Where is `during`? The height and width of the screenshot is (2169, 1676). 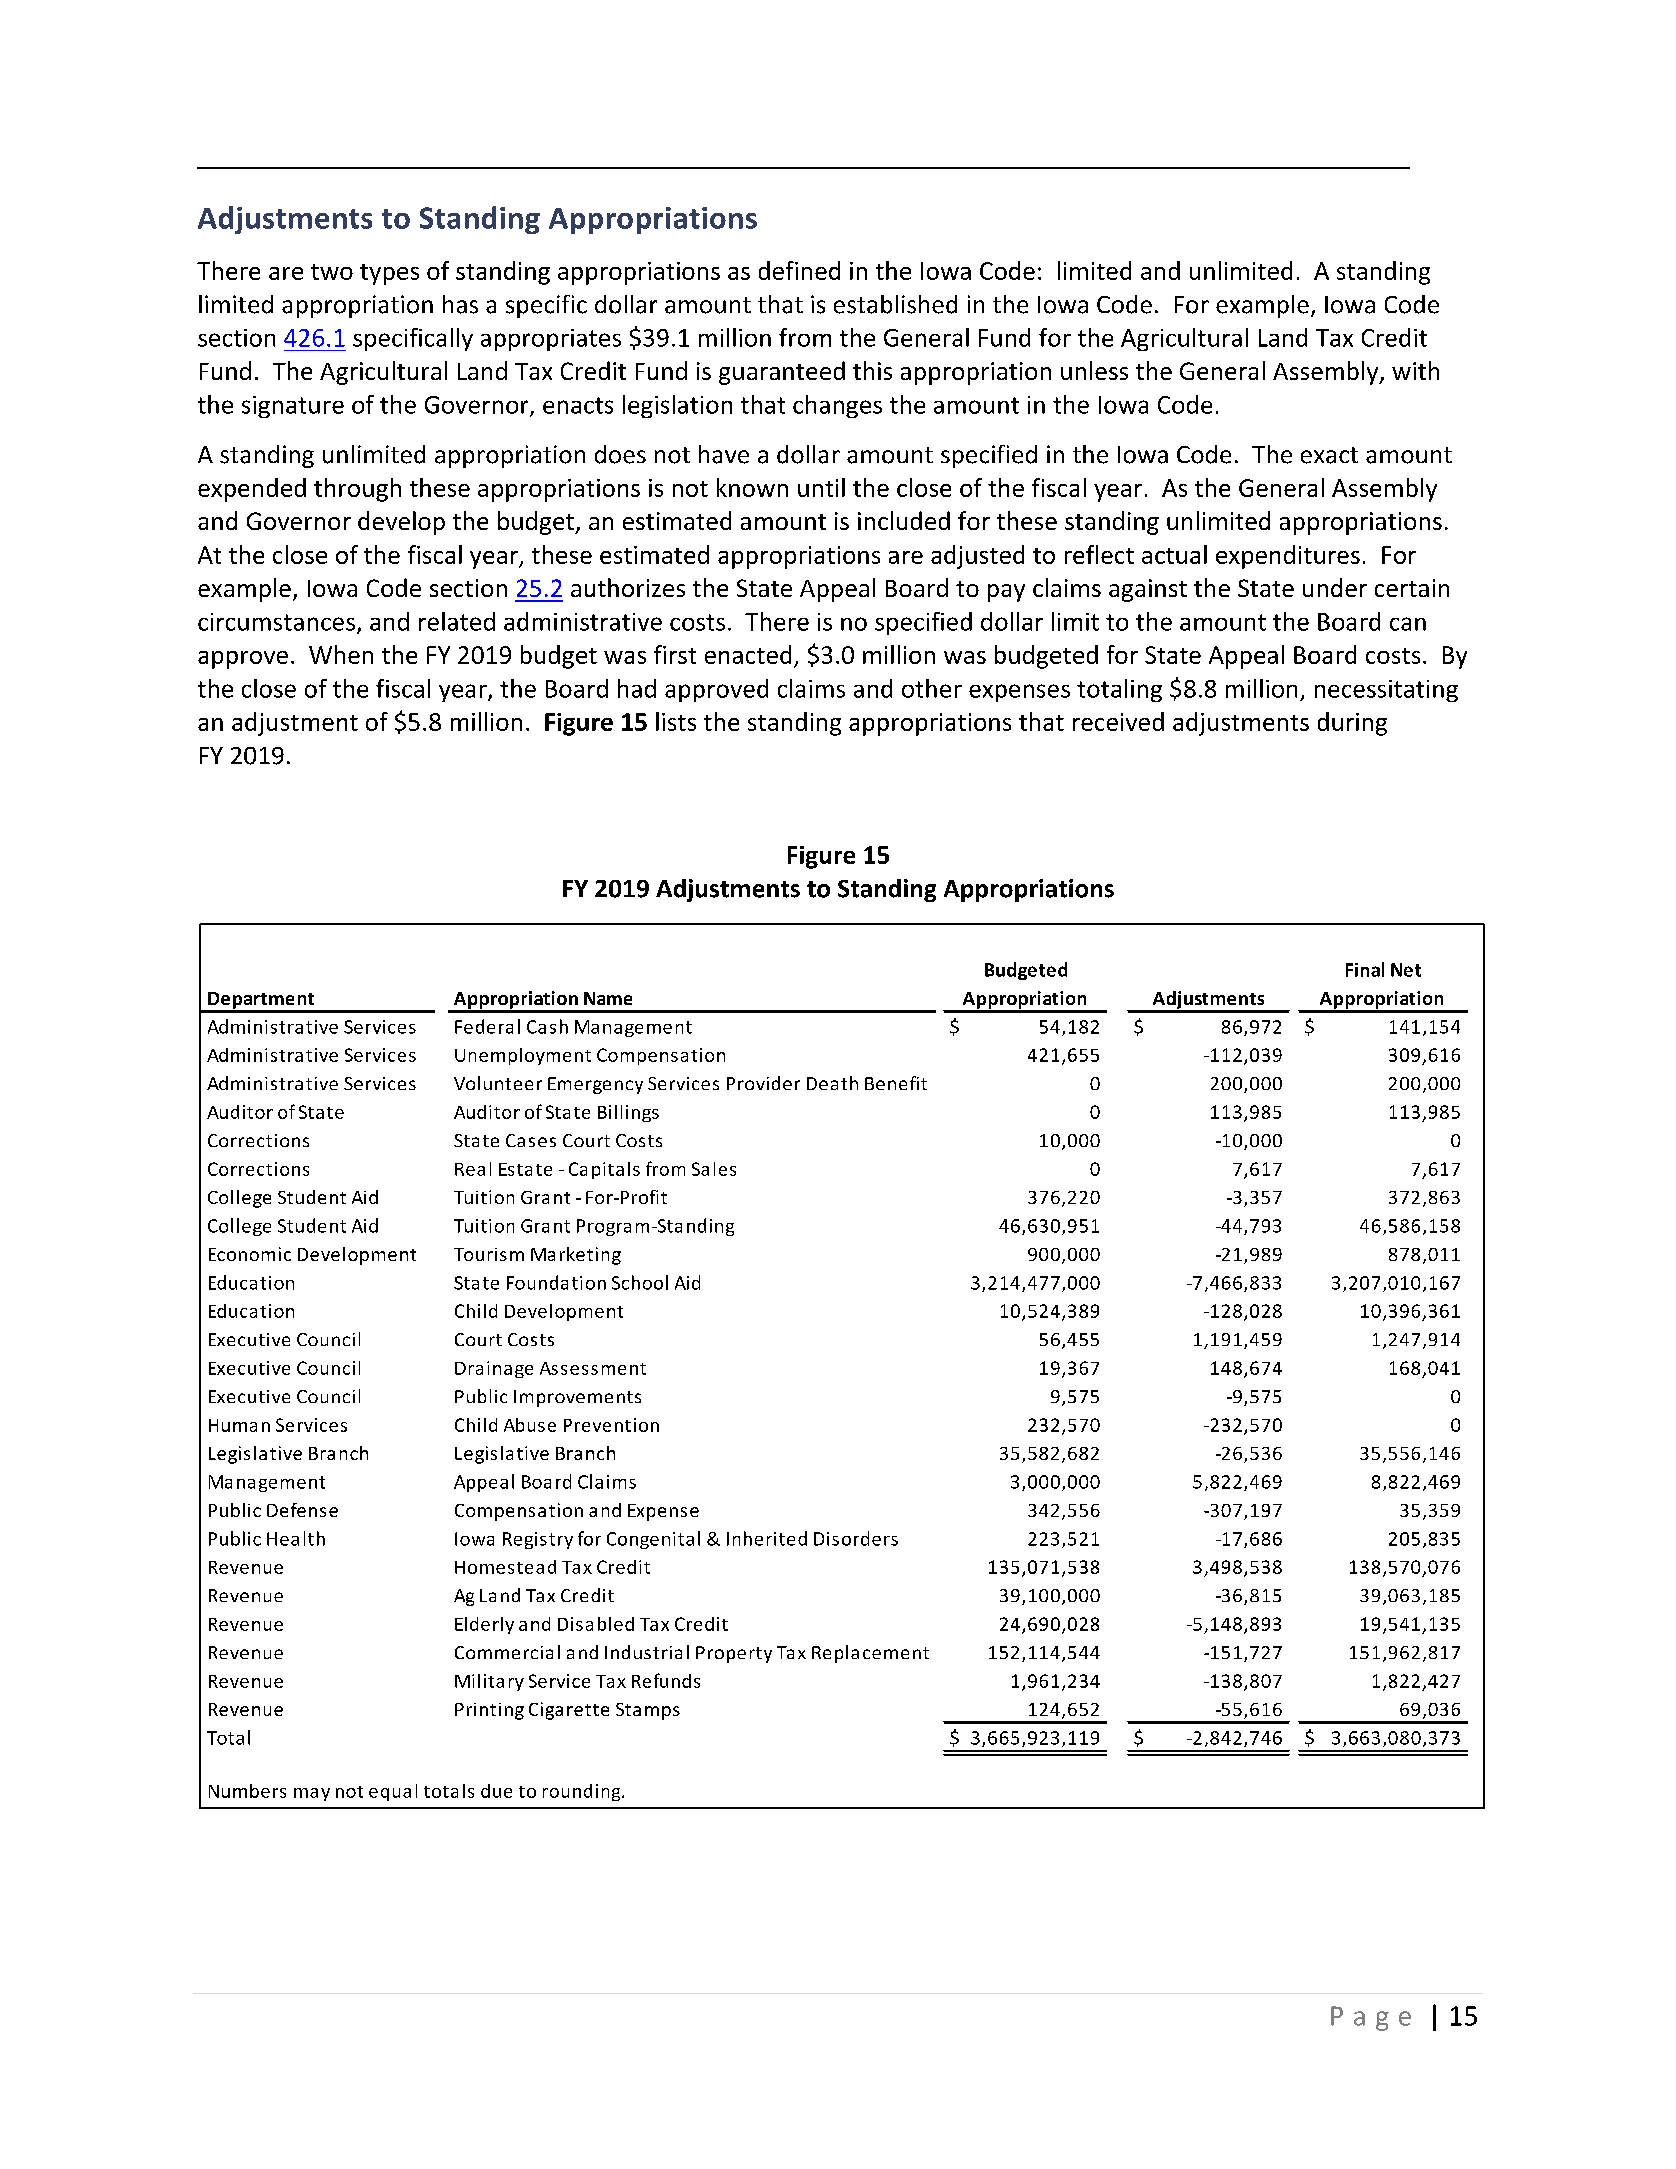
during is located at coordinates (1352, 724).
